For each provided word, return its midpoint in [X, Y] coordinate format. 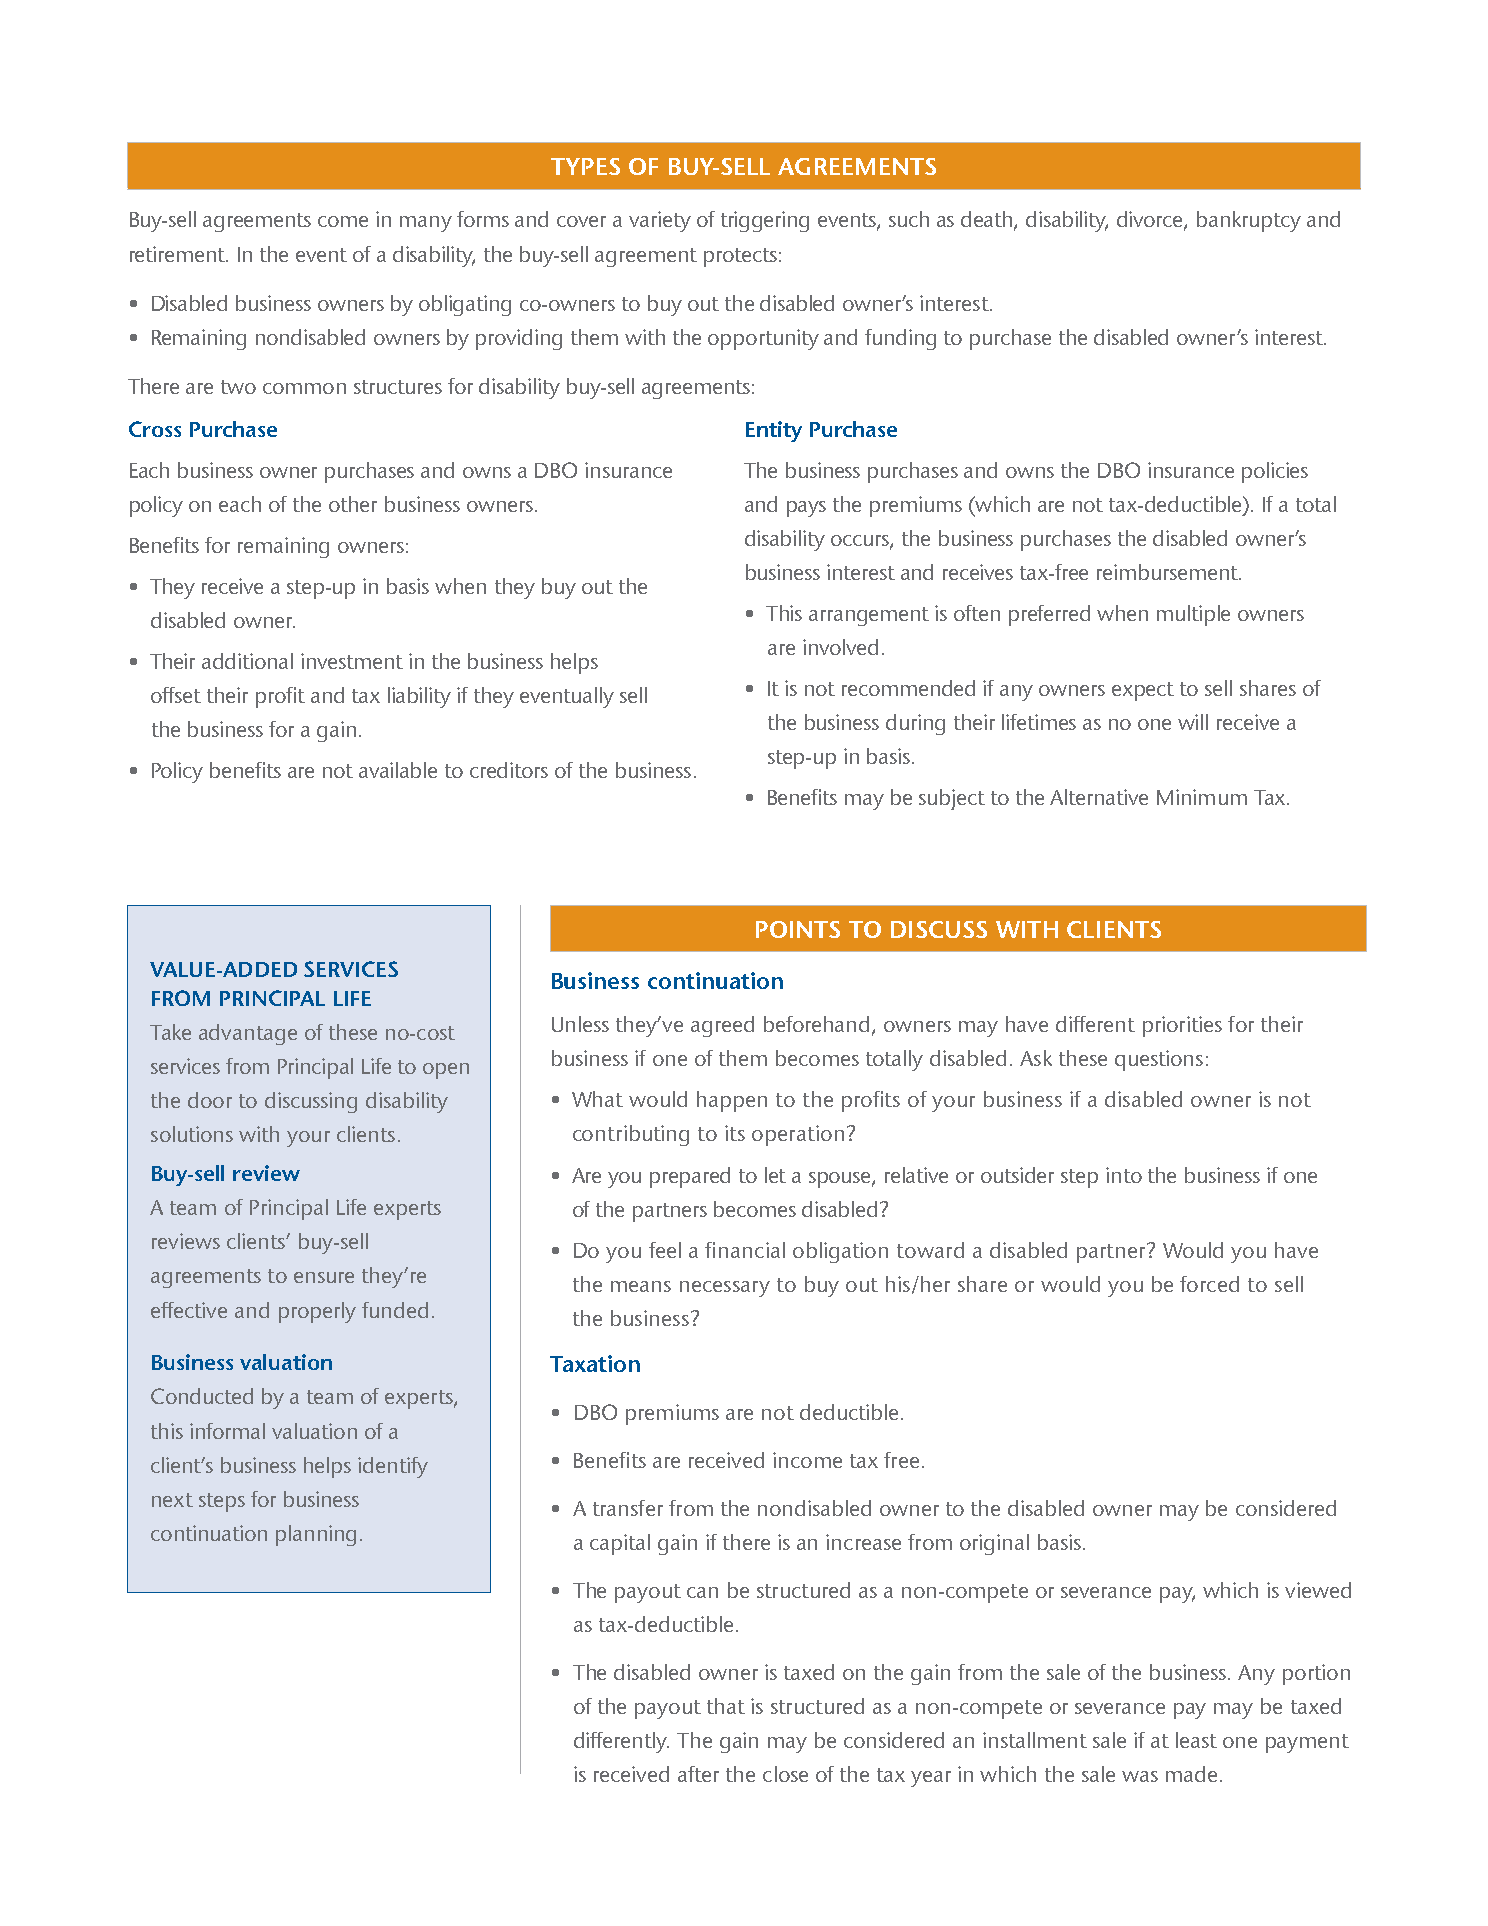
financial [745, 1250]
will [1193, 722]
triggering [765, 221]
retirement [178, 254]
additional [247, 661]
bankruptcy [1249, 221]
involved [840, 647]
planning [316, 1535]
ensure [324, 1277]
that [726, 1706]
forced [1209, 1284]
